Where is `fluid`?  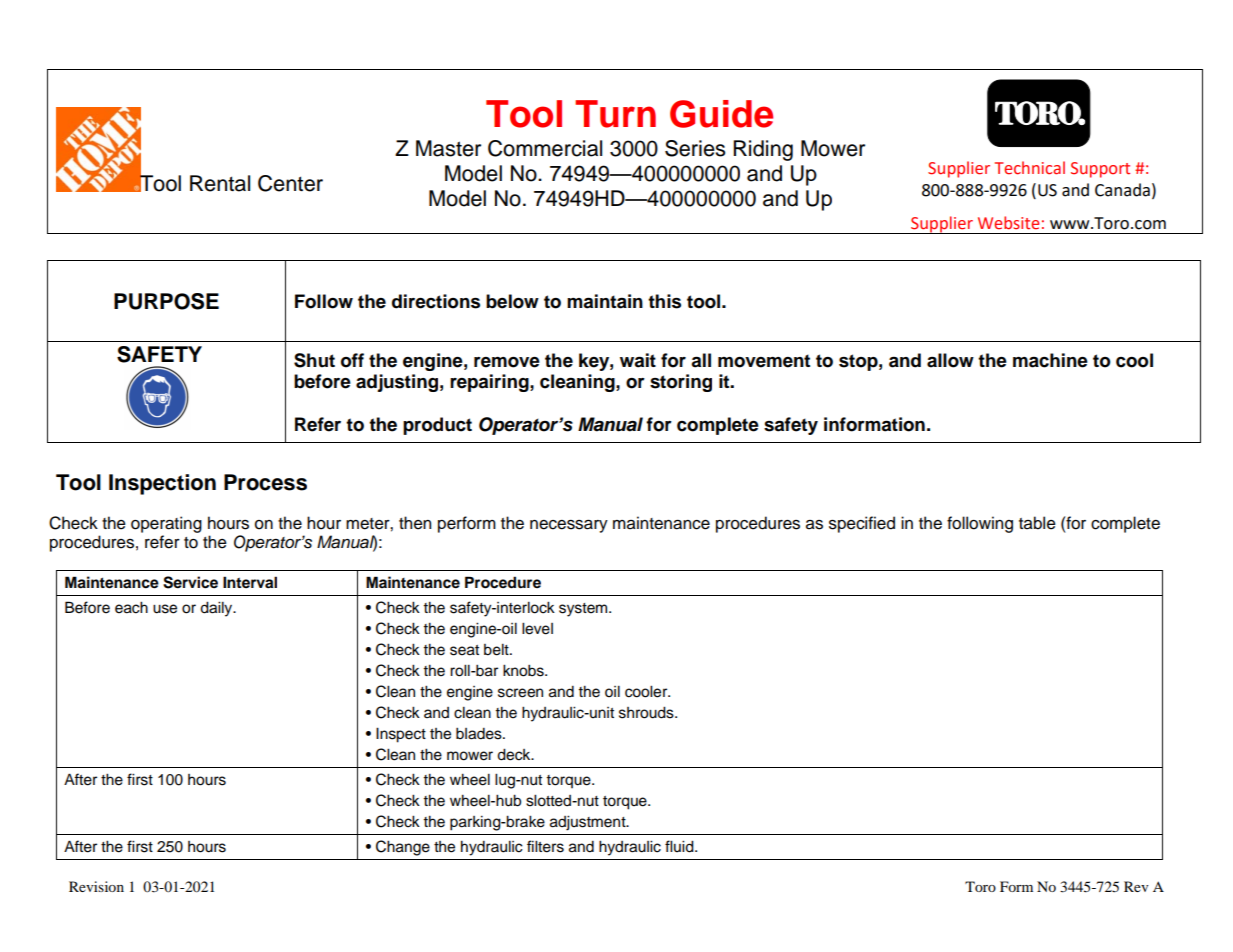 fluid is located at coordinates (680, 846).
